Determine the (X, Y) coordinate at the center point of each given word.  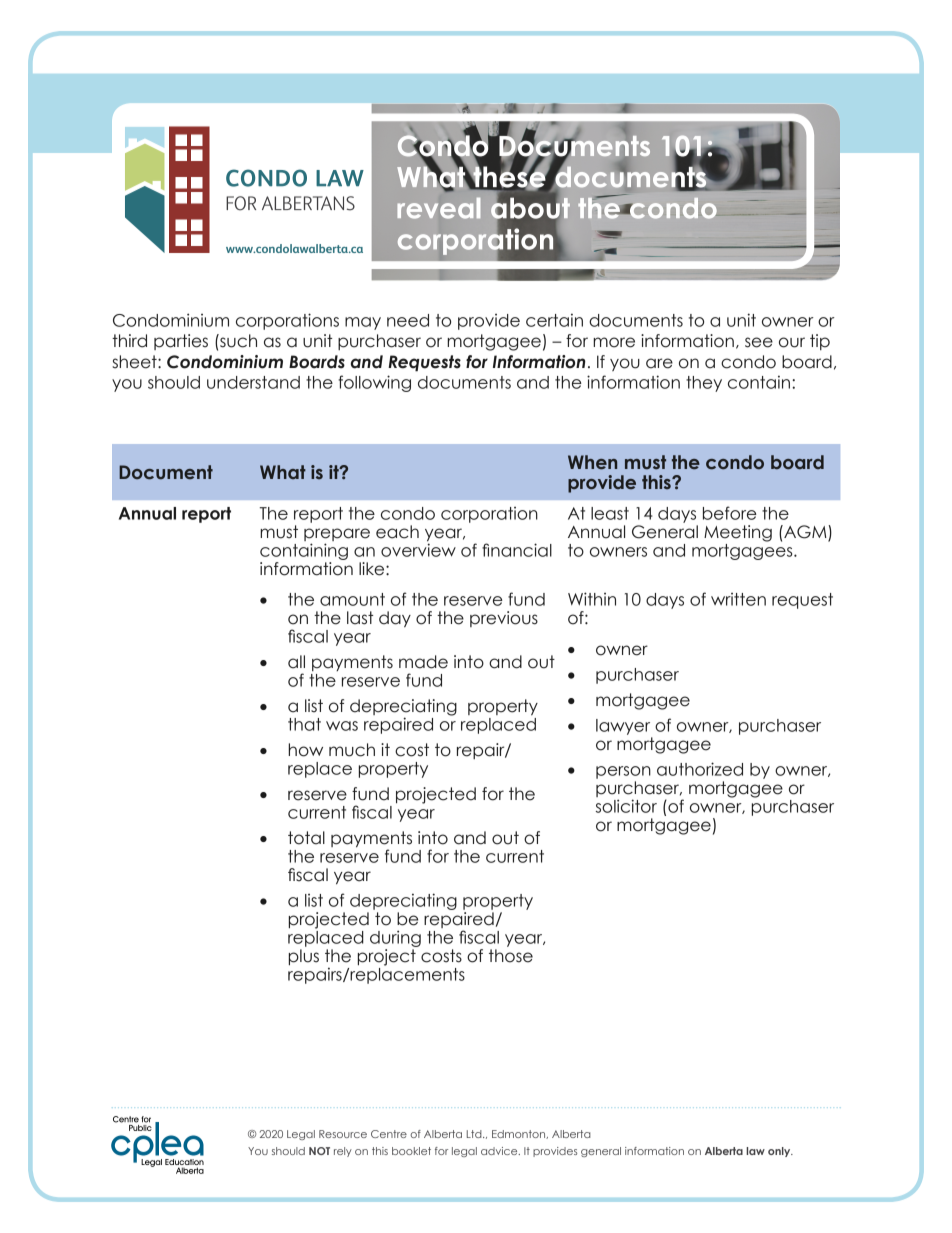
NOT (319, 1151)
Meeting (738, 533)
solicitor (626, 806)
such (237, 341)
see (759, 342)
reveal (438, 208)
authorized (700, 769)
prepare (337, 536)
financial (517, 550)
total (306, 838)
